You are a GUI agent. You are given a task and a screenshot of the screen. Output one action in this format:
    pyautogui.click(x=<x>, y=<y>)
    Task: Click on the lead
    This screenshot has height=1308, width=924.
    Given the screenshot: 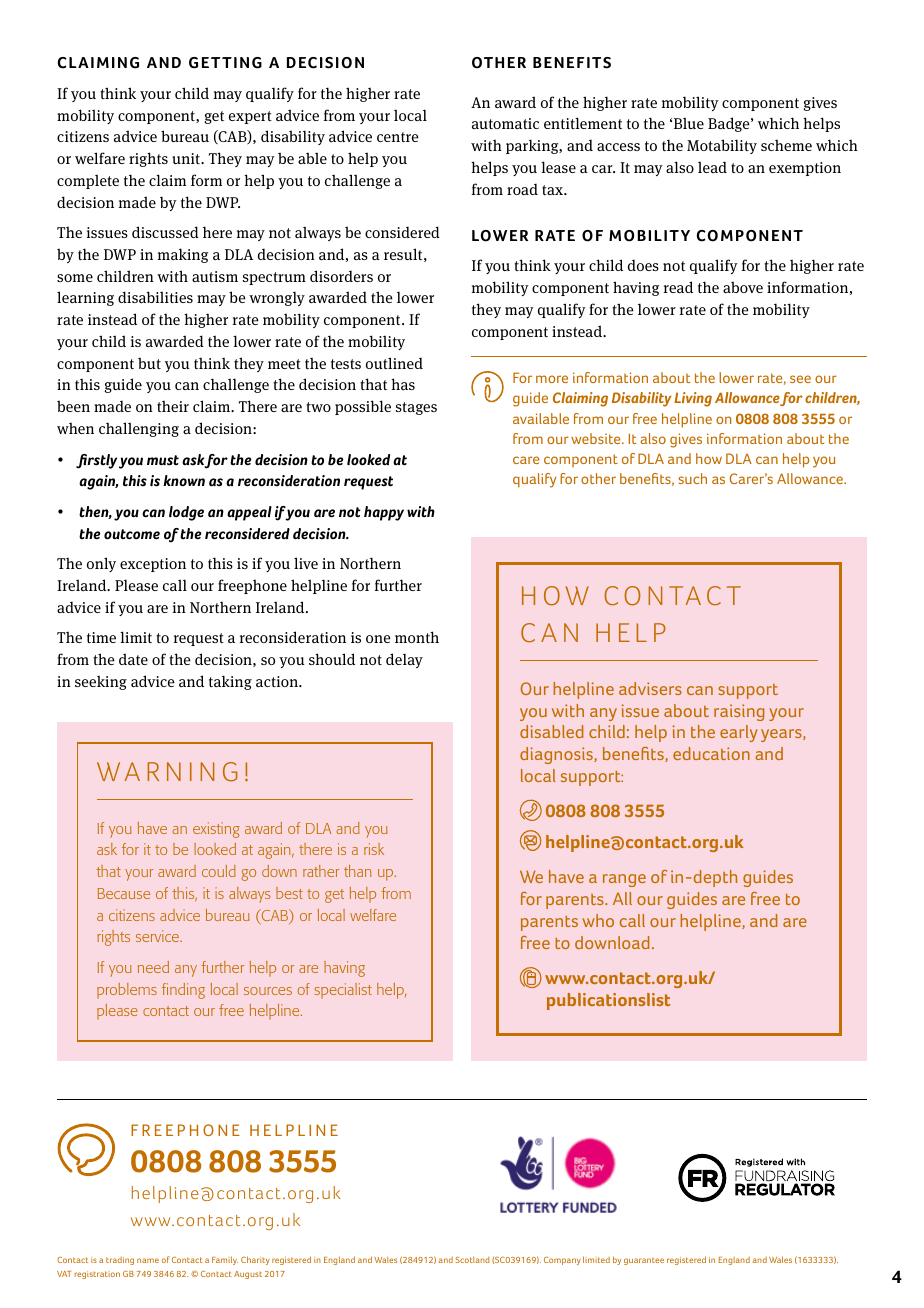 What is the action you would take?
    pyautogui.click(x=712, y=167)
